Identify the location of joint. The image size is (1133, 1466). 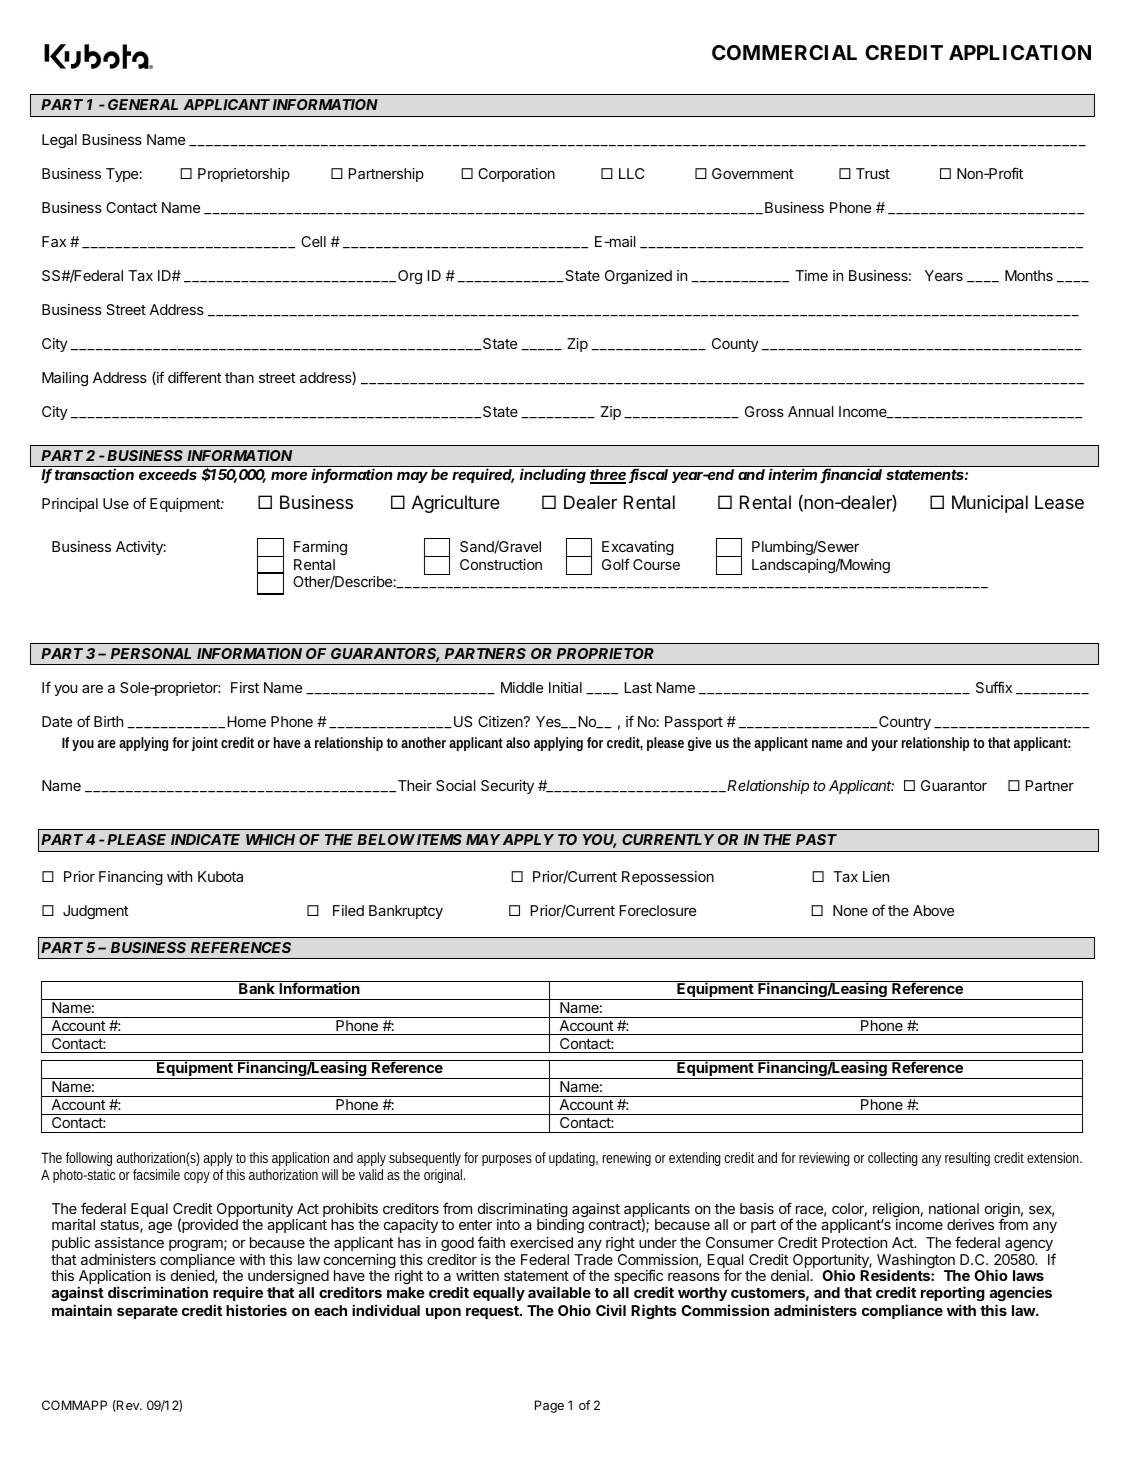
(205, 744).
